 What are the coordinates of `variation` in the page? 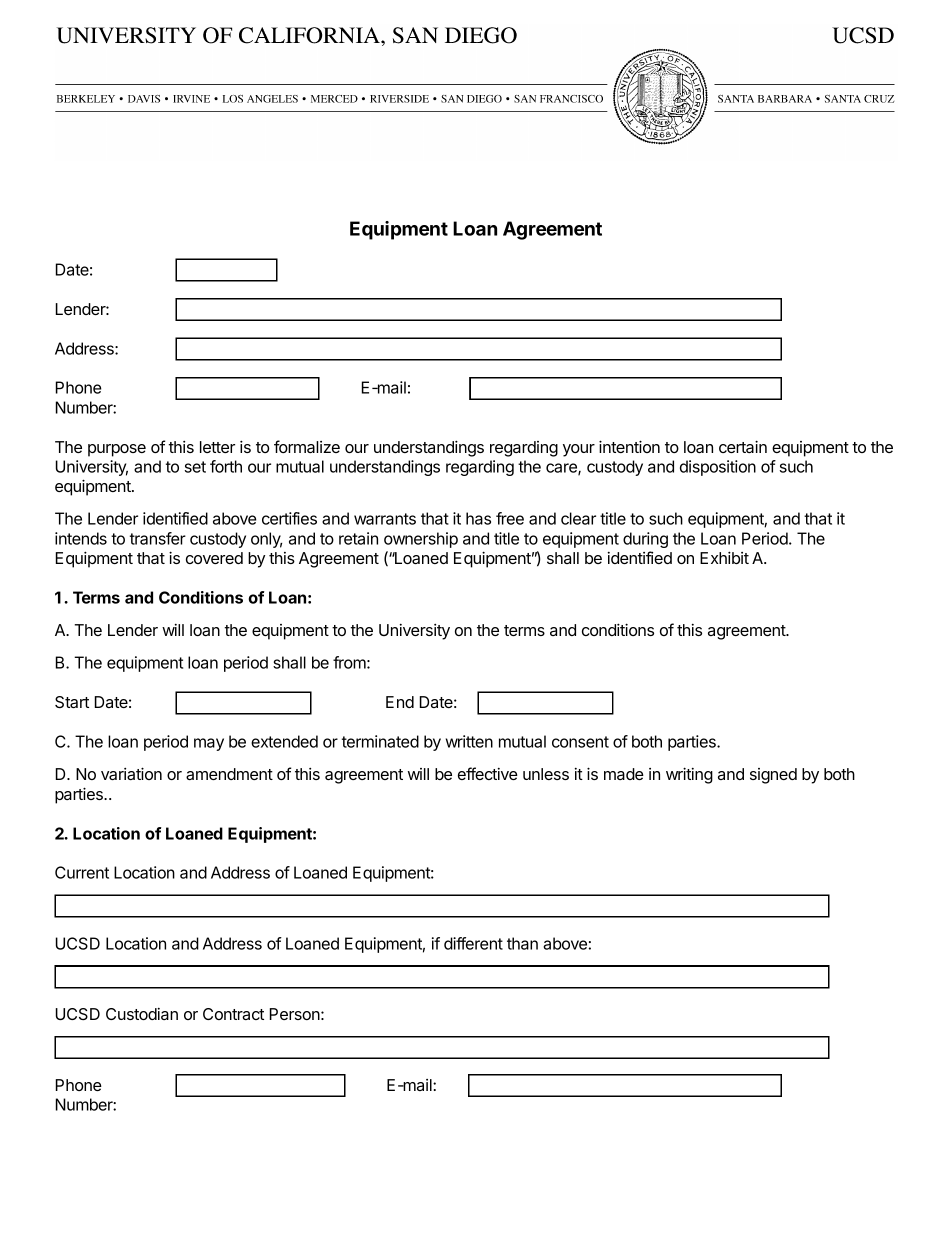 It's located at (131, 773).
